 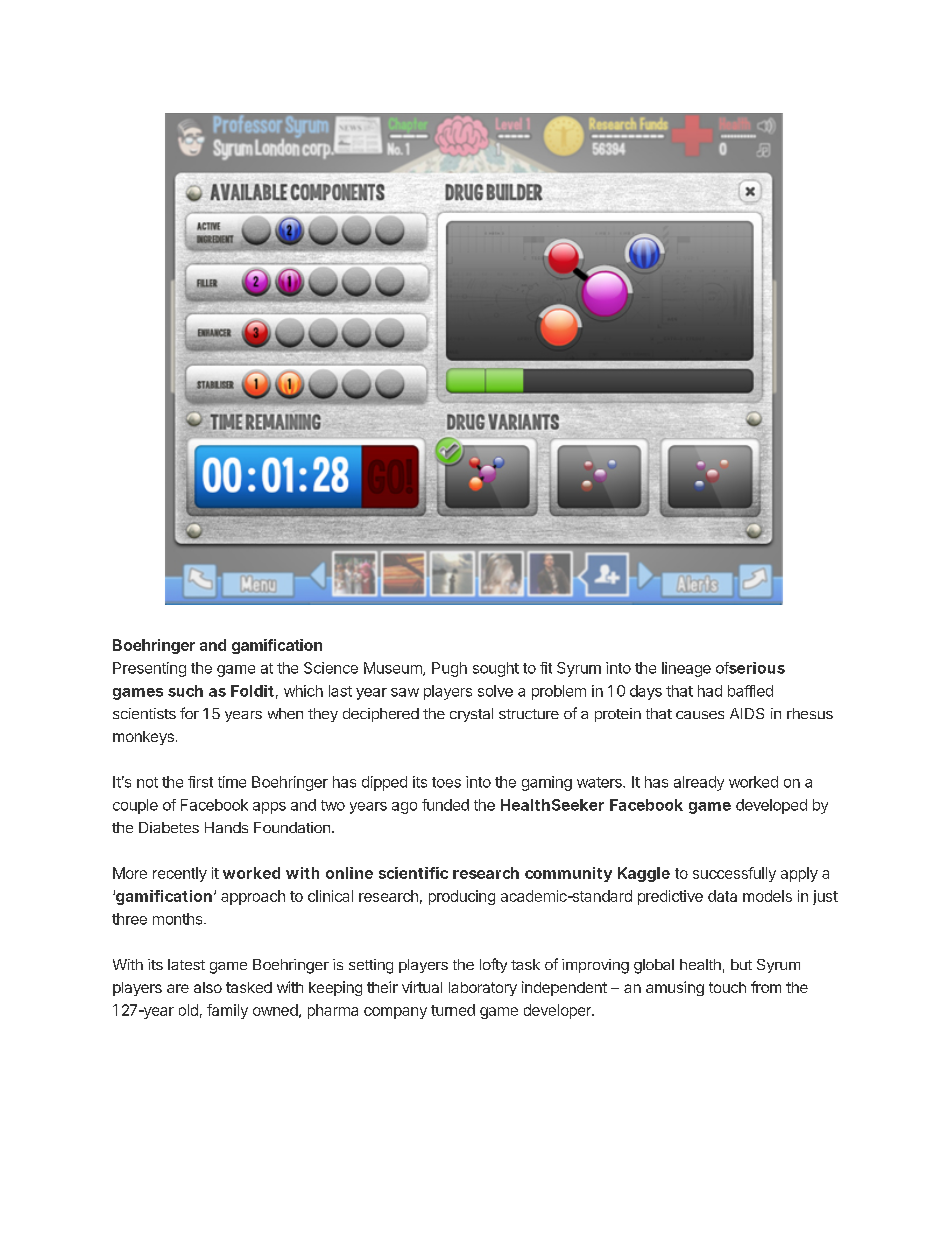 What do you see at coordinates (750, 691) in the image?
I see `baffled` at bounding box center [750, 691].
